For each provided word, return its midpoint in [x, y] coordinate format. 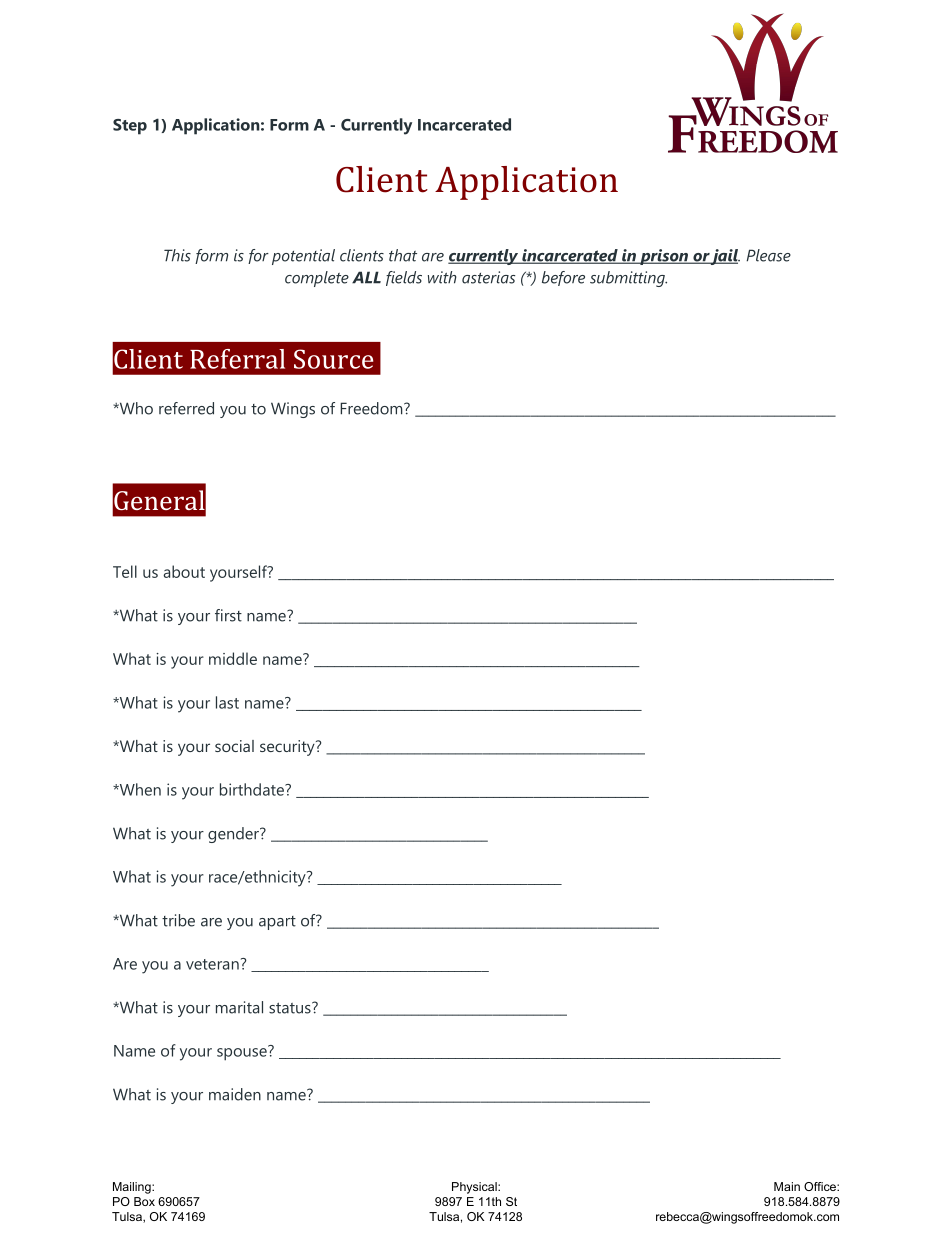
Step [130, 127]
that [403, 255]
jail [725, 257]
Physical [475, 1188]
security [288, 748]
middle [233, 658]
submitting [628, 279]
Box [144, 1201]
